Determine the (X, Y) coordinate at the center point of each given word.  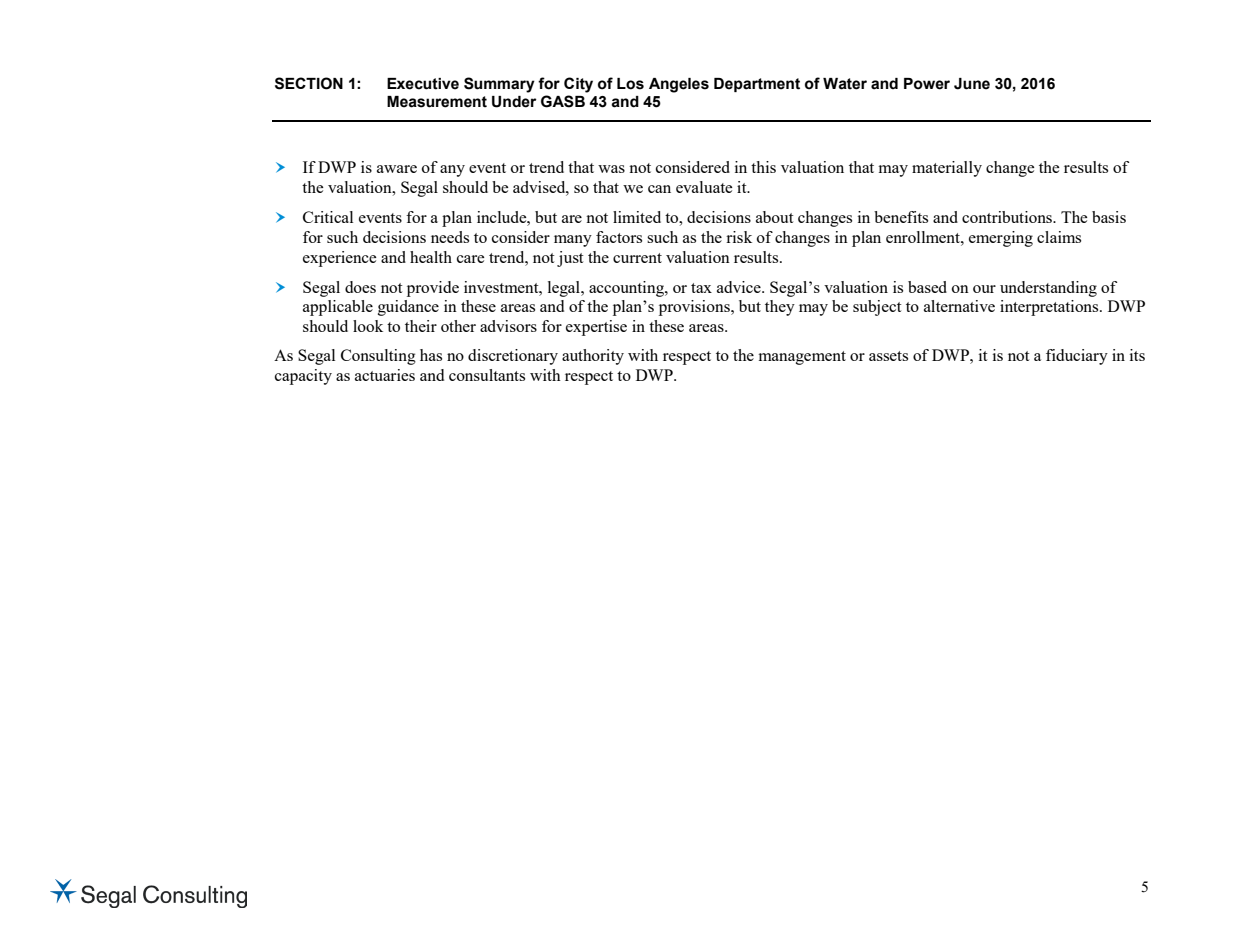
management (802, 358)
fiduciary (1077, 357)
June (972, 84)
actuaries (385, 375)
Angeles (679, 85)
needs (450, 237)
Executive (423, 84)
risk (739, 237)
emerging (1001, 239)
